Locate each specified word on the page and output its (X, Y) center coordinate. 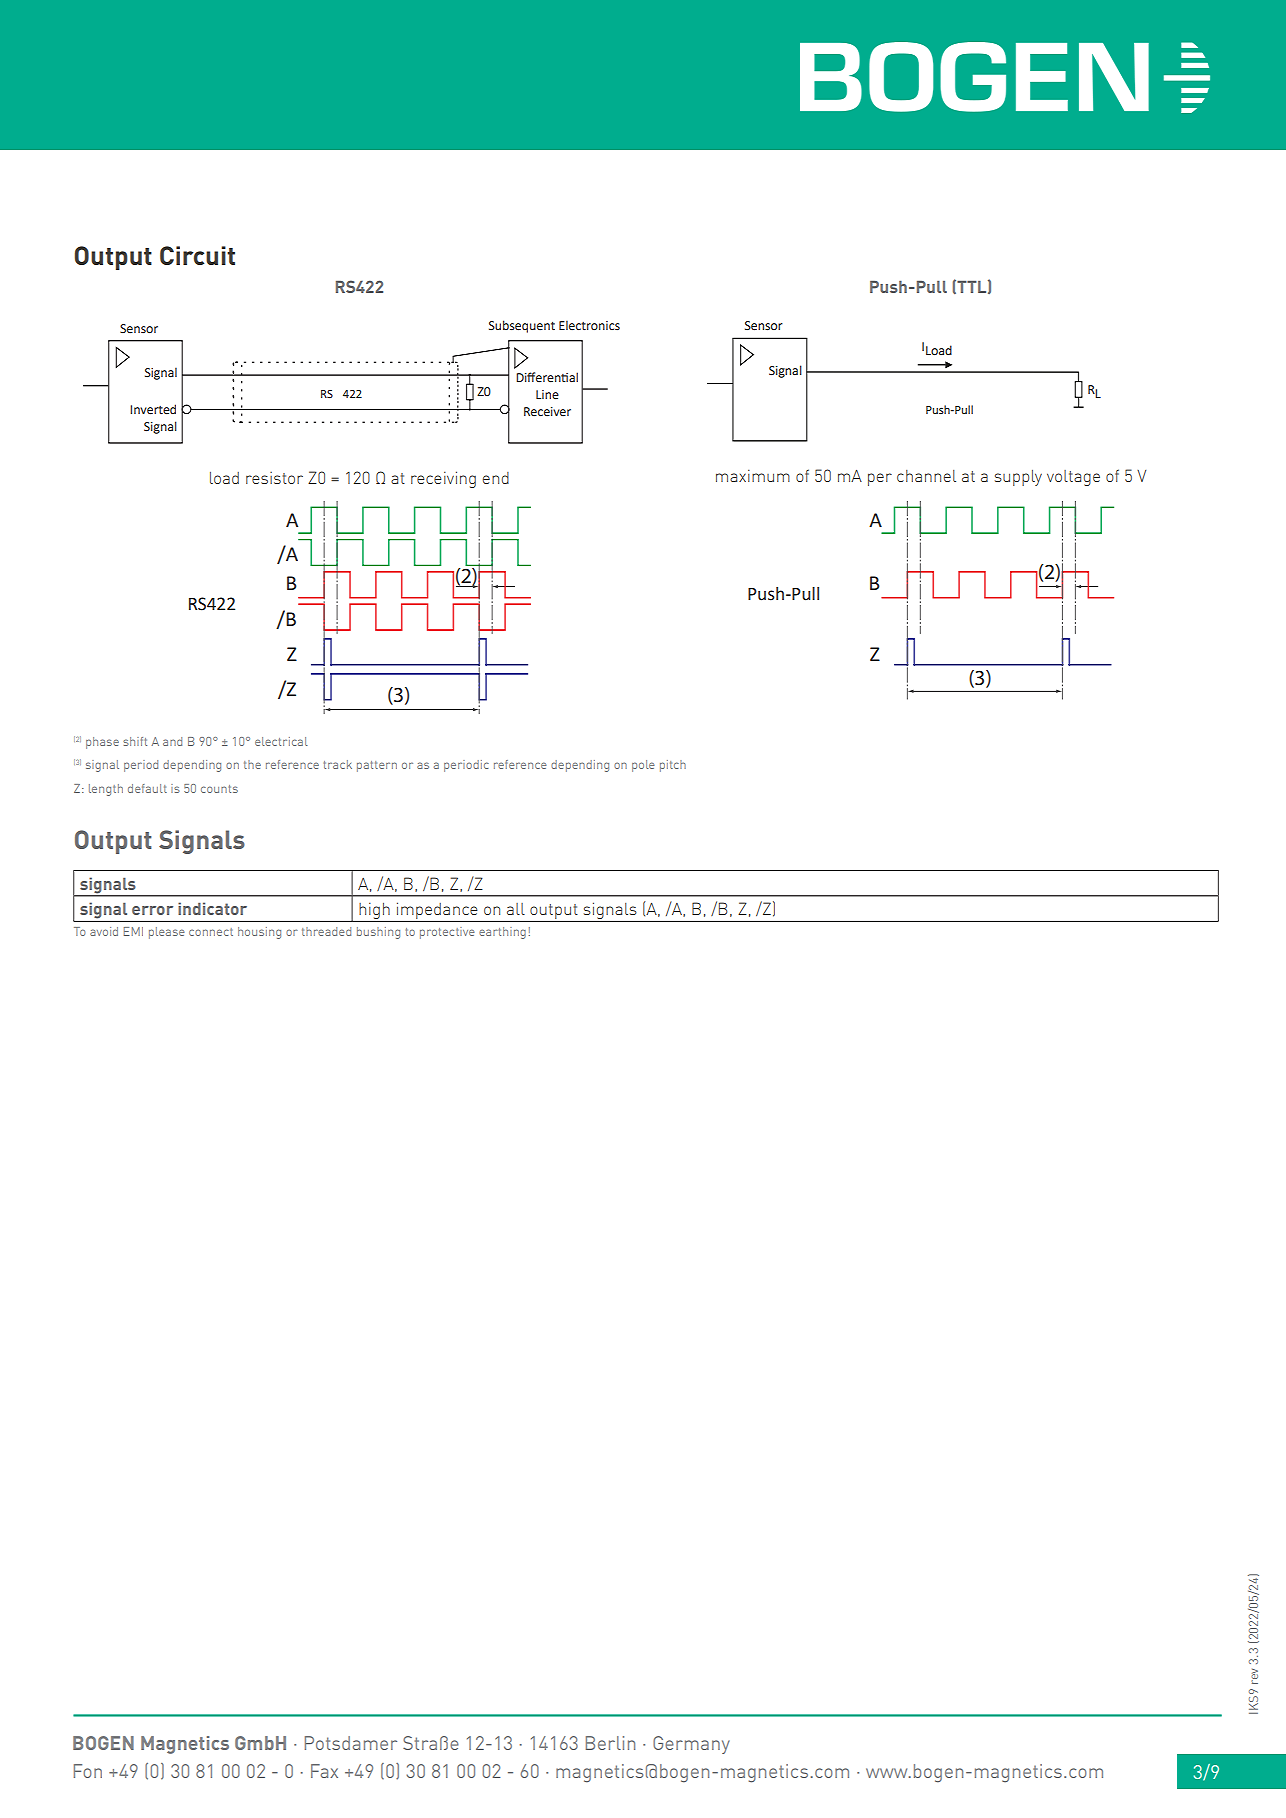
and (172, 741)
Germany (691, 1745)
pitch (673, 766)
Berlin (610, 1743)
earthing (502, 933)
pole (643, 766)
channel (926, 476)
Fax (324, 1771)
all (516, 909)
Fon (88, 1771)
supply (1018, 478)
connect (211, 932)
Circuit (197, 255)
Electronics (589, 325)
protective (447, 933)
